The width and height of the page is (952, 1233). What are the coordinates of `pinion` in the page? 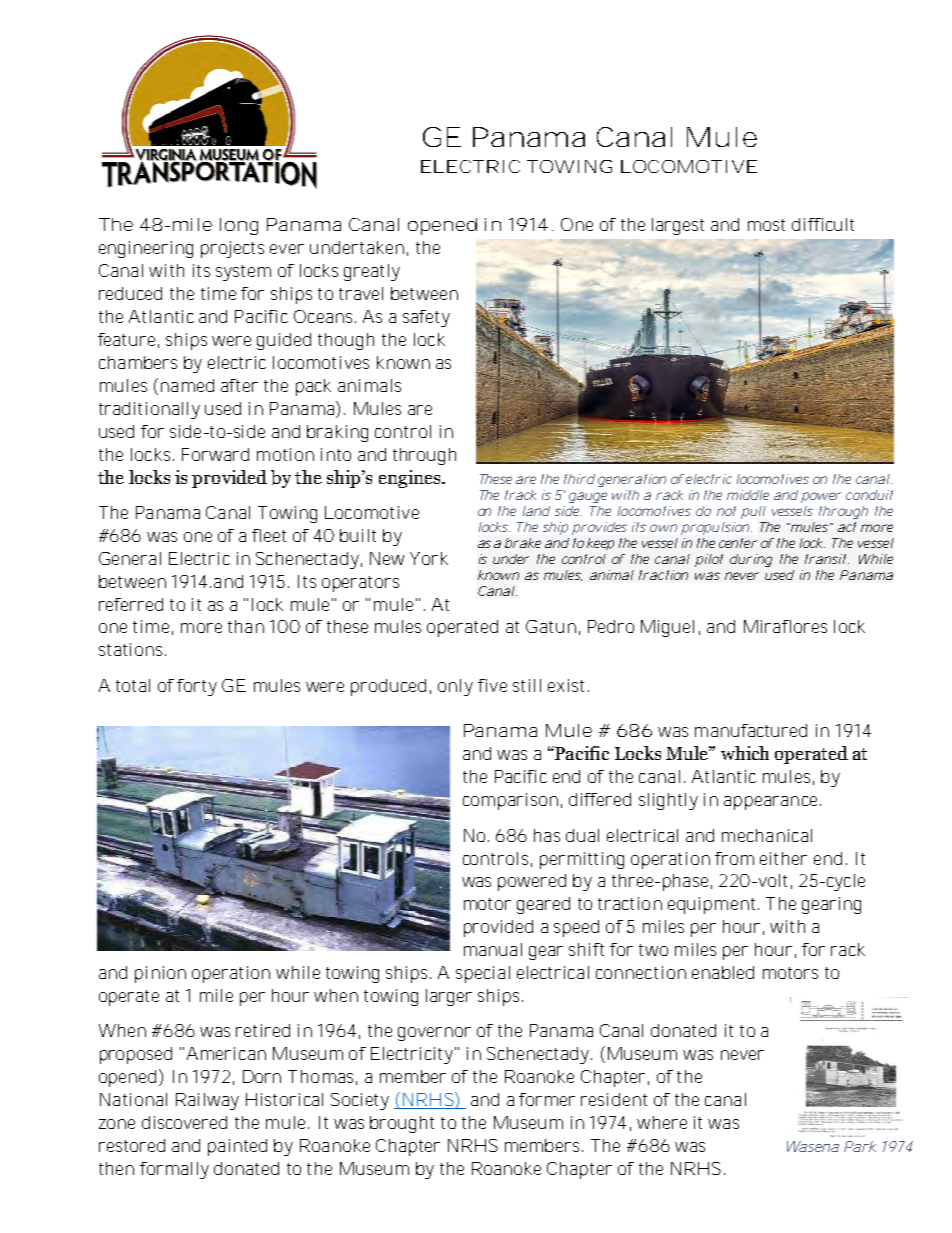 It's located at (160, 974).
